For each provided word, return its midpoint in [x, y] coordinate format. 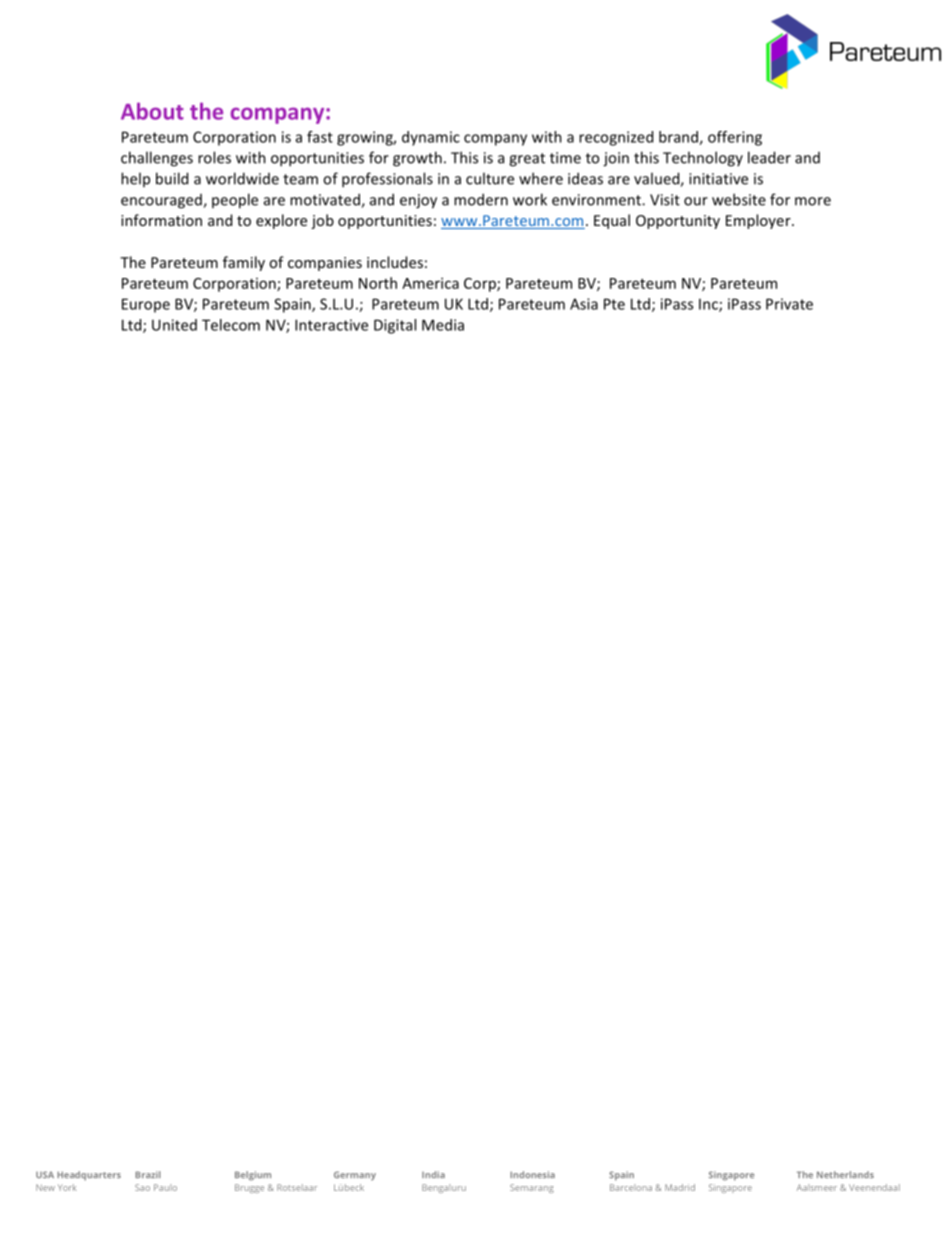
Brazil [147, 1174]
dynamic [431, 138]
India [433, 1174]
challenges [157, 159]
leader [769, 157]
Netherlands [845, 1174]
